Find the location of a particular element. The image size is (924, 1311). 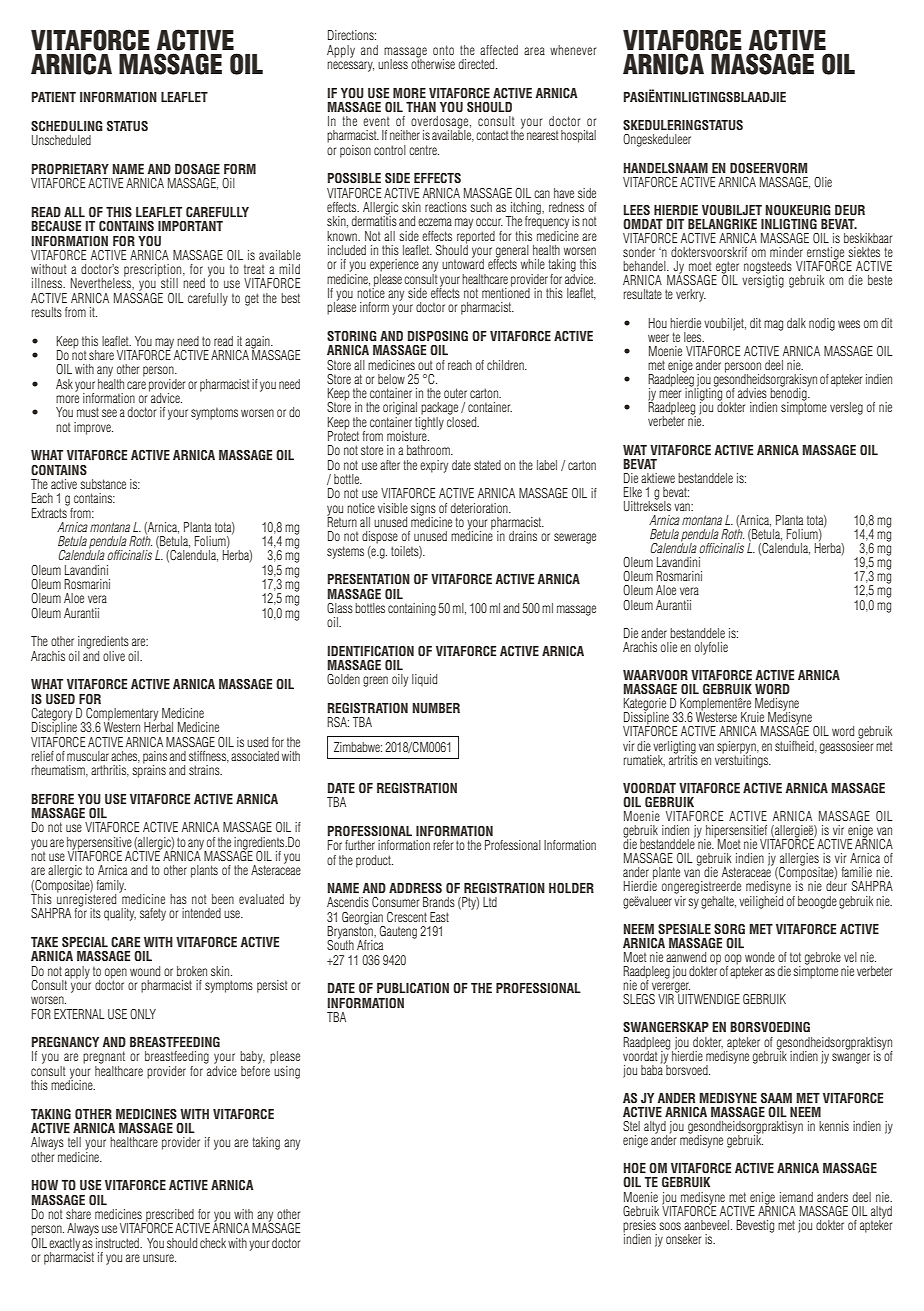

Ask is located at coordinates (64, 384).
